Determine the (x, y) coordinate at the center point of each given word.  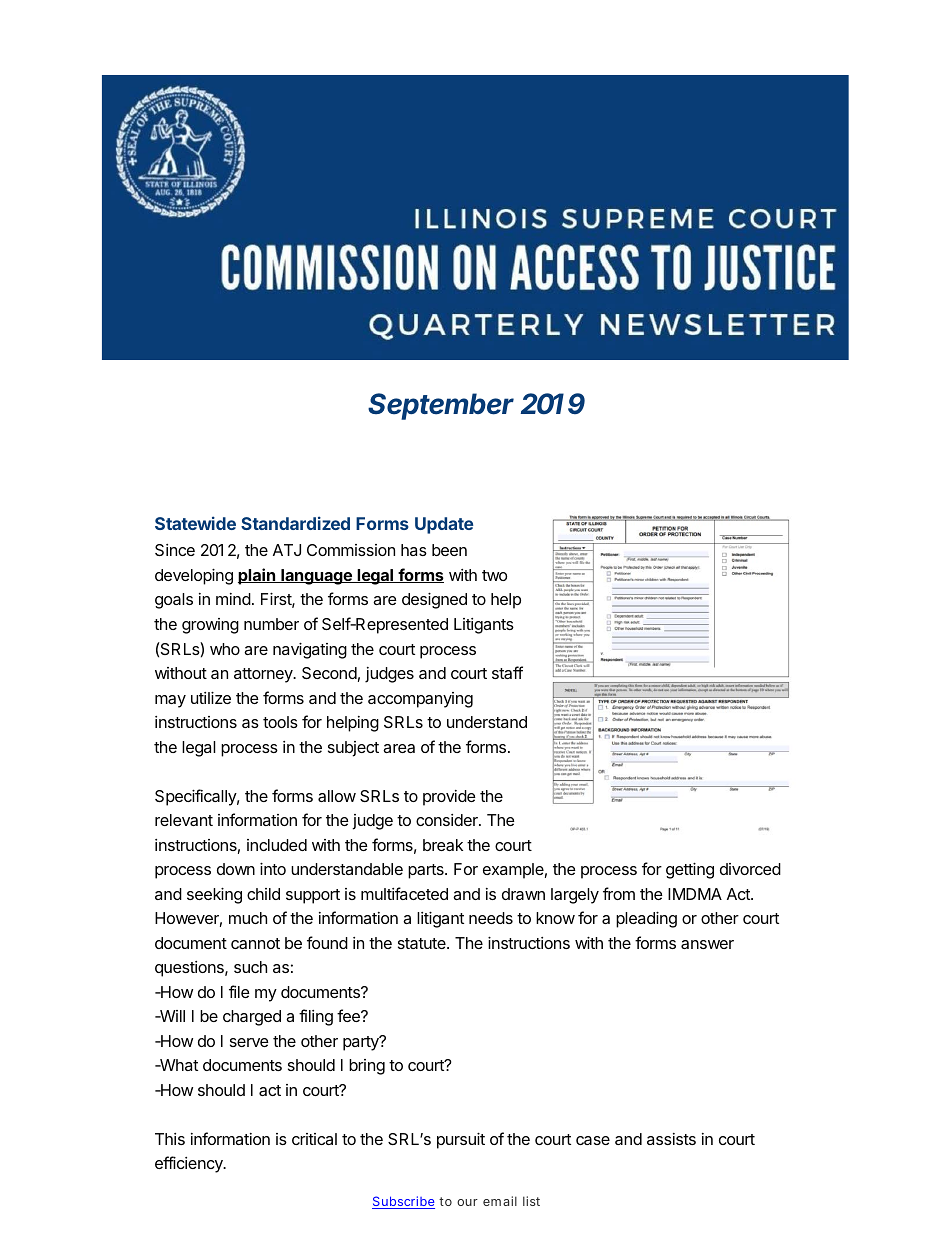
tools (280, 722)
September (441, 406)
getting (690, 870)
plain (257, 576)
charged (252, 1018)
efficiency (190, 1164)
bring (367, 1067)
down (236, 869)
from (619, 893)
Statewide (195, 523)
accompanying (420, 700)
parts (427, 871)
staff (507, 672)
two (494, 575)
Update (444, 525)
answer (707, 944)
